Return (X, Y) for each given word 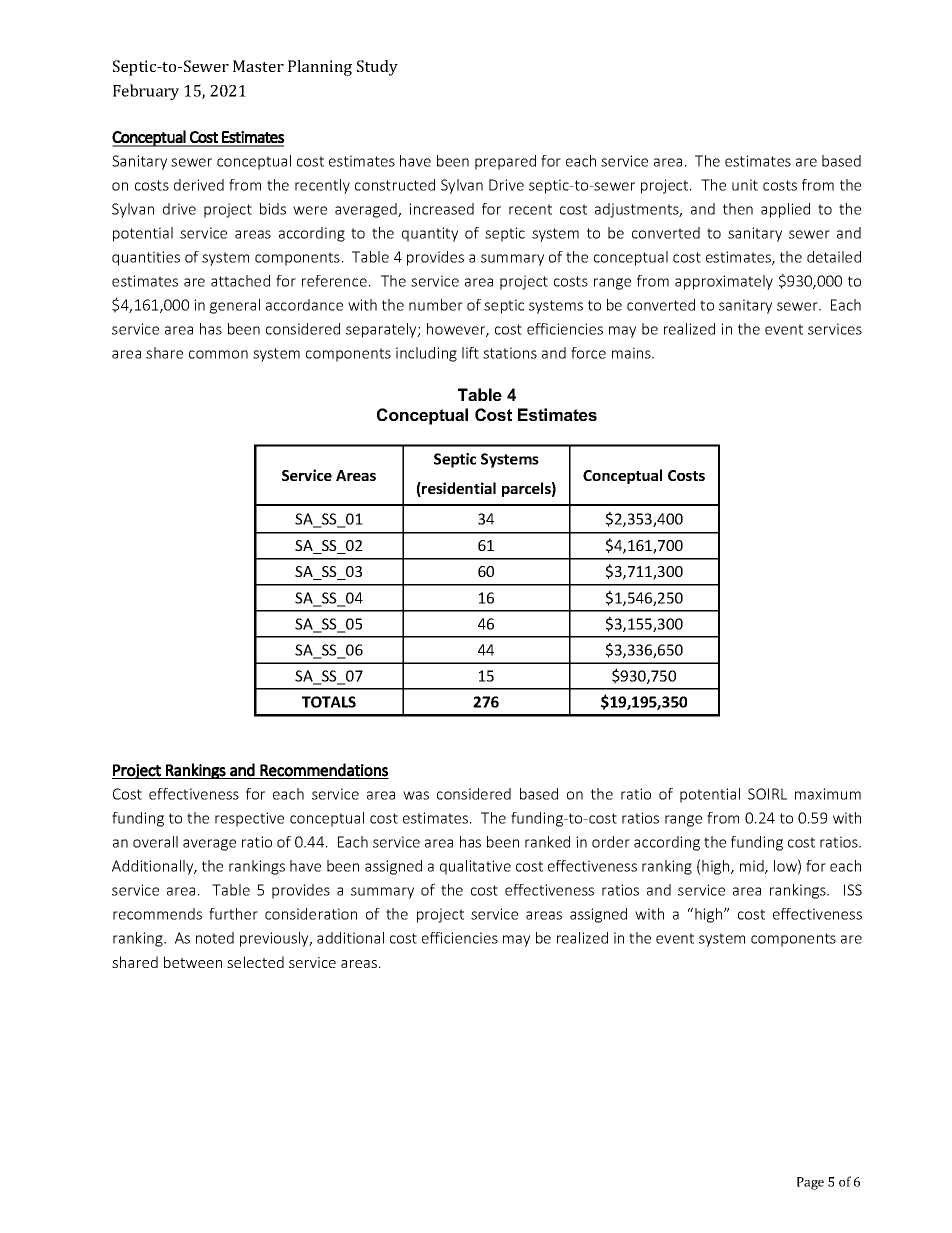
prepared (505, 162)
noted (215, 938)
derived (199, 185)
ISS (853, 890)
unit (745, 185)
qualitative (475, 867)
